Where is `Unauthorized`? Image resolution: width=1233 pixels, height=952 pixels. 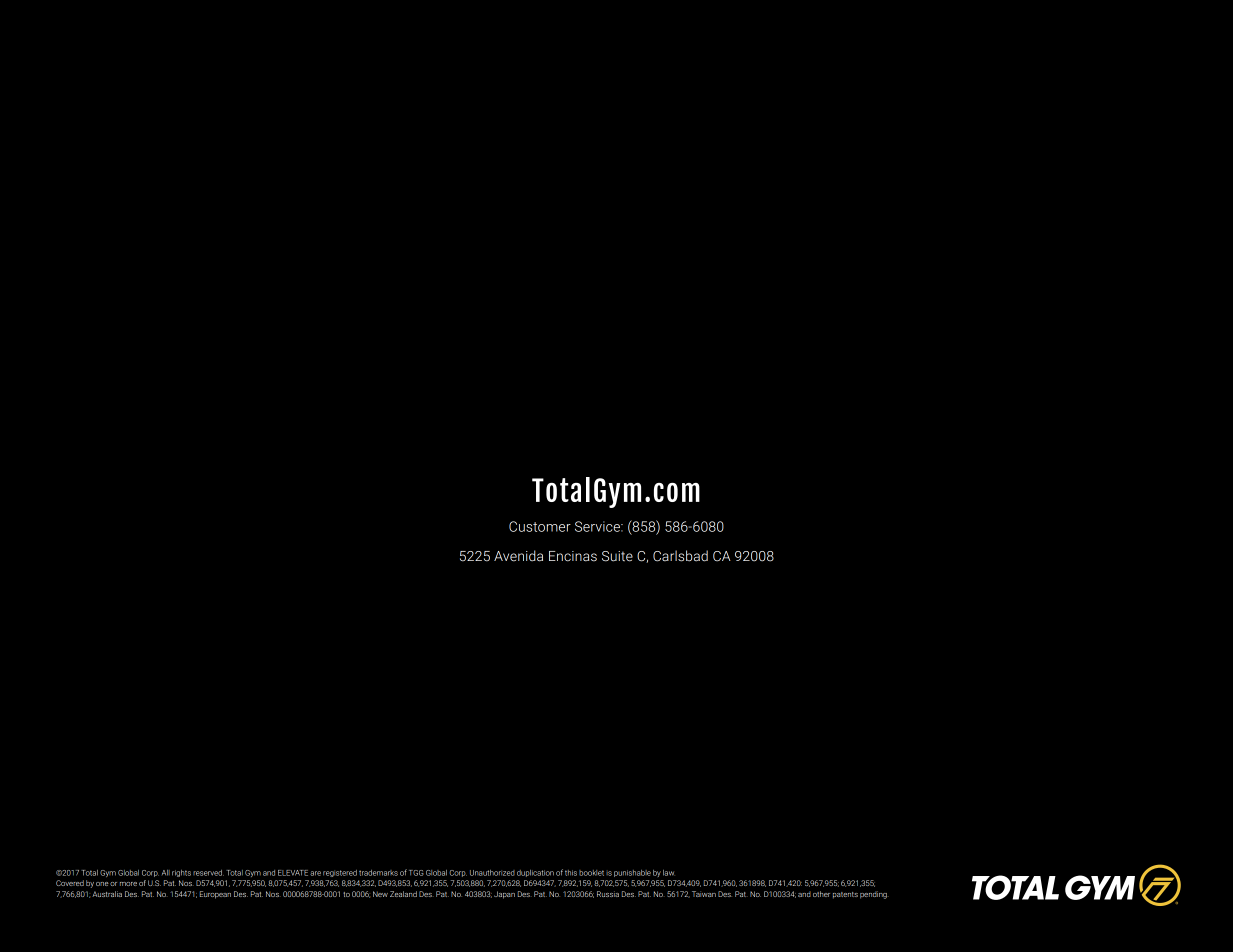
Unauthorized is located at coordinates (492, 873).
